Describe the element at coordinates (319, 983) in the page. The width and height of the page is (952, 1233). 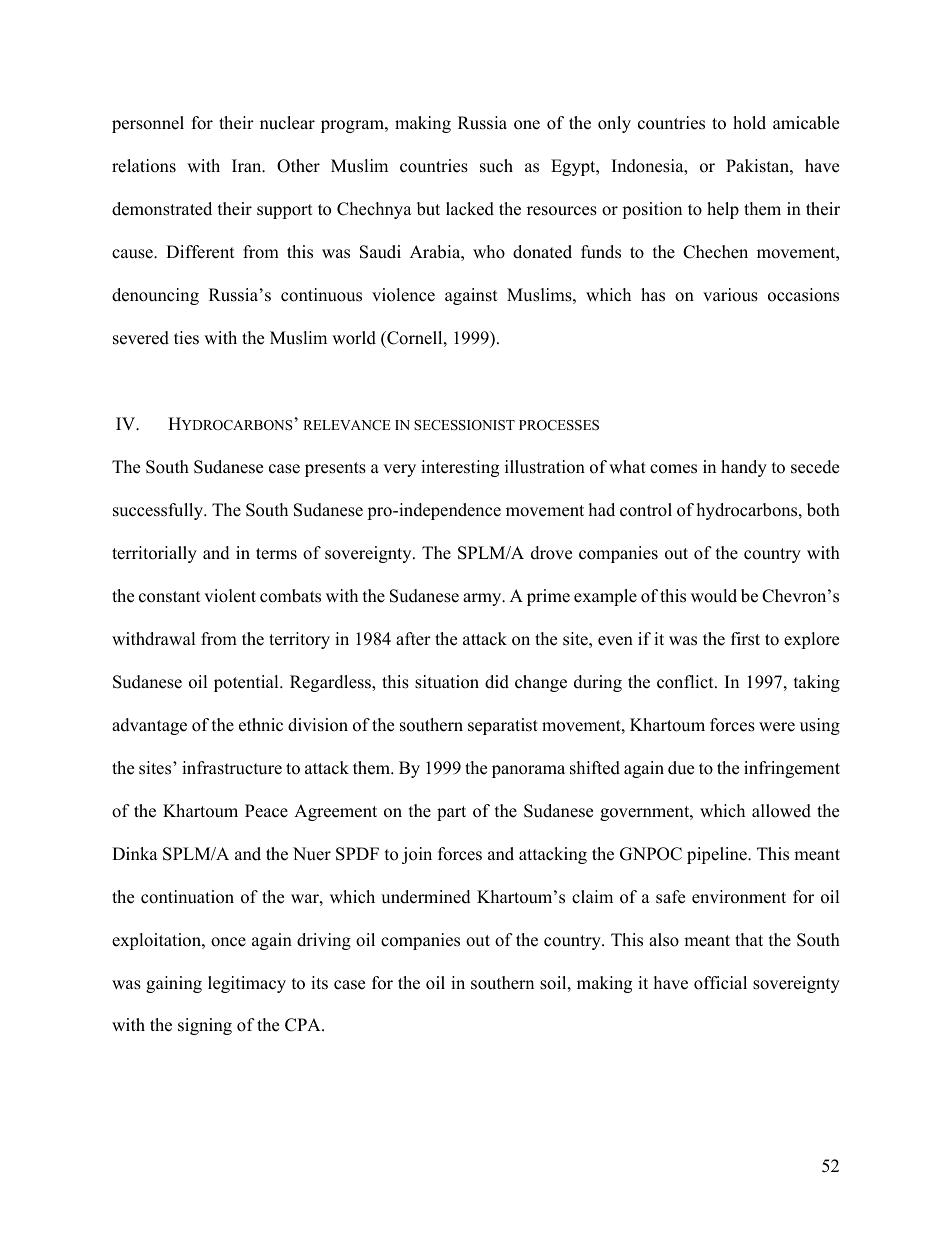
I see `its` at that location.
